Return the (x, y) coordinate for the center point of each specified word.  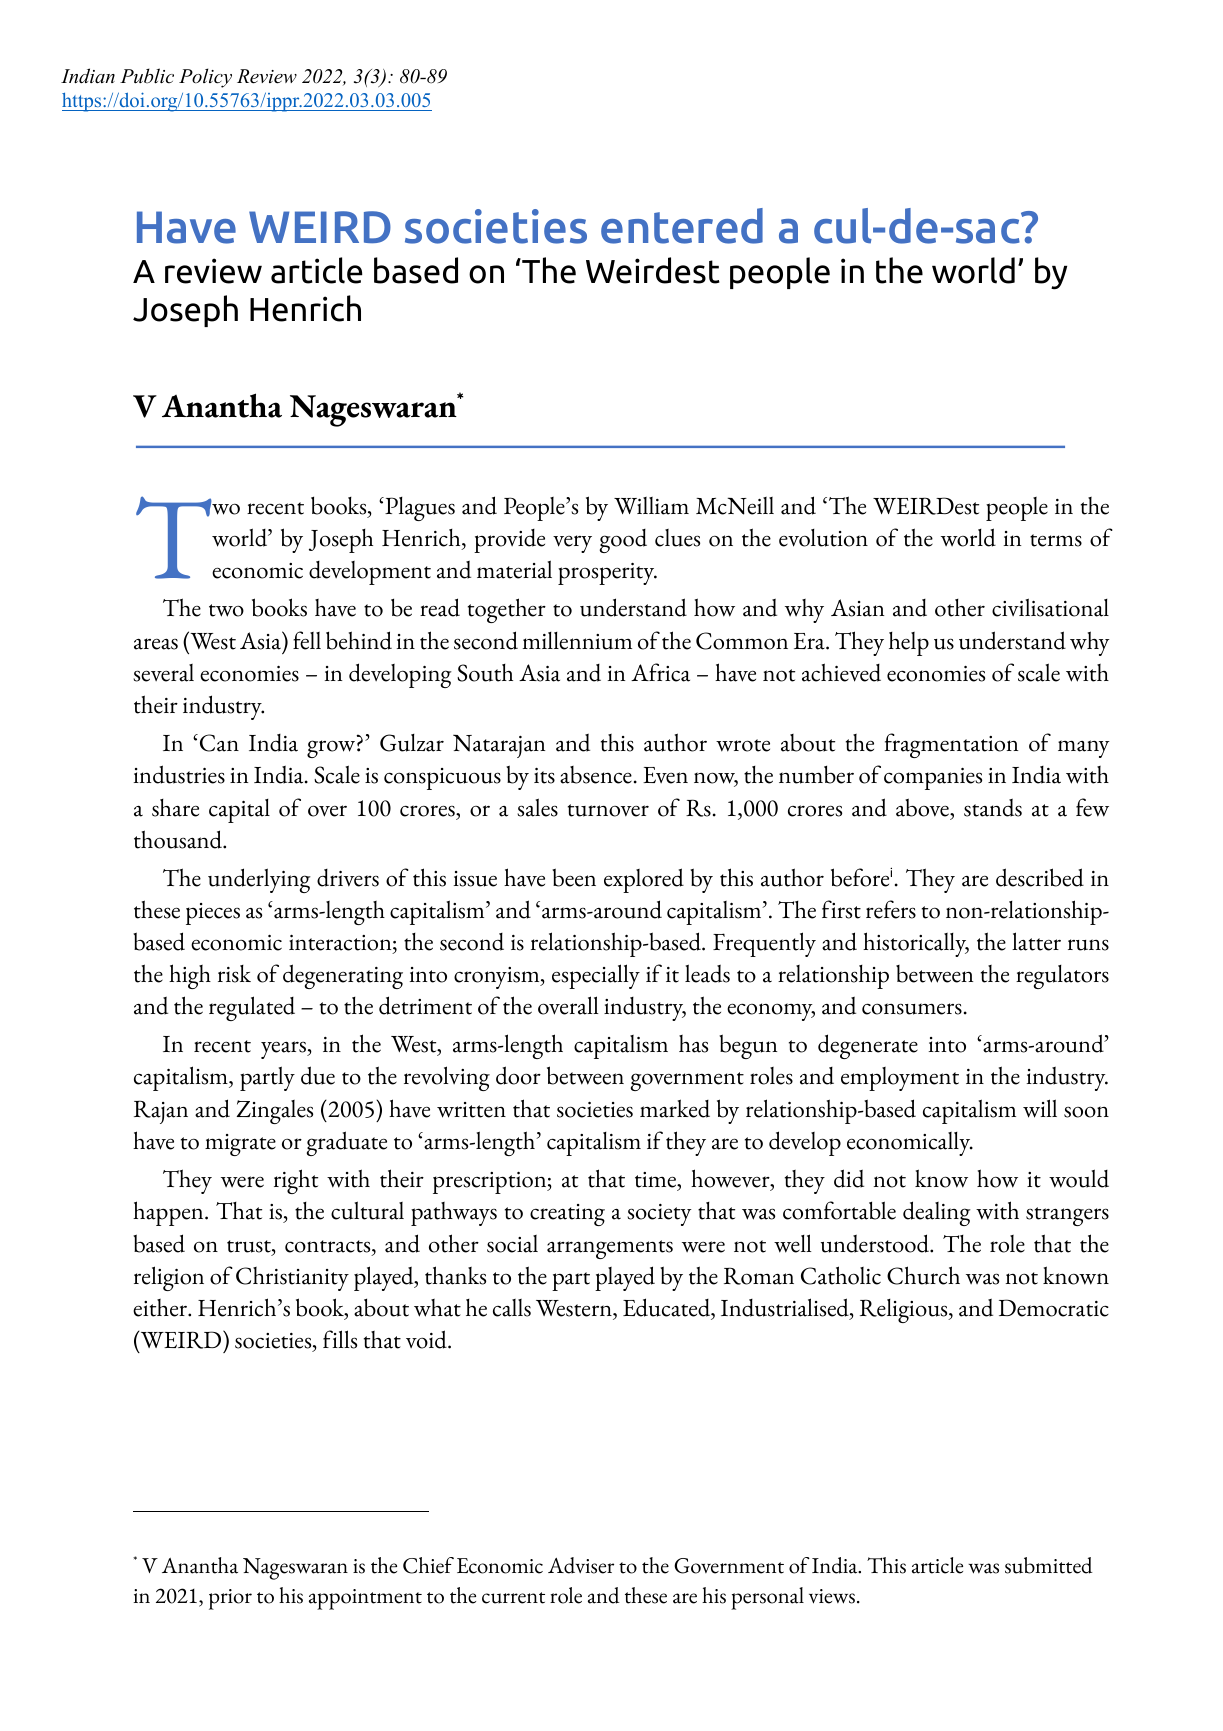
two (226, 610)
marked (675, 1108)
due (318, 1075)
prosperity (607, 574)
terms (1056, 540)
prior (230, 1599)
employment (900, 1079)
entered (682, 226)
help (909, 644)
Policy (205, 78)
